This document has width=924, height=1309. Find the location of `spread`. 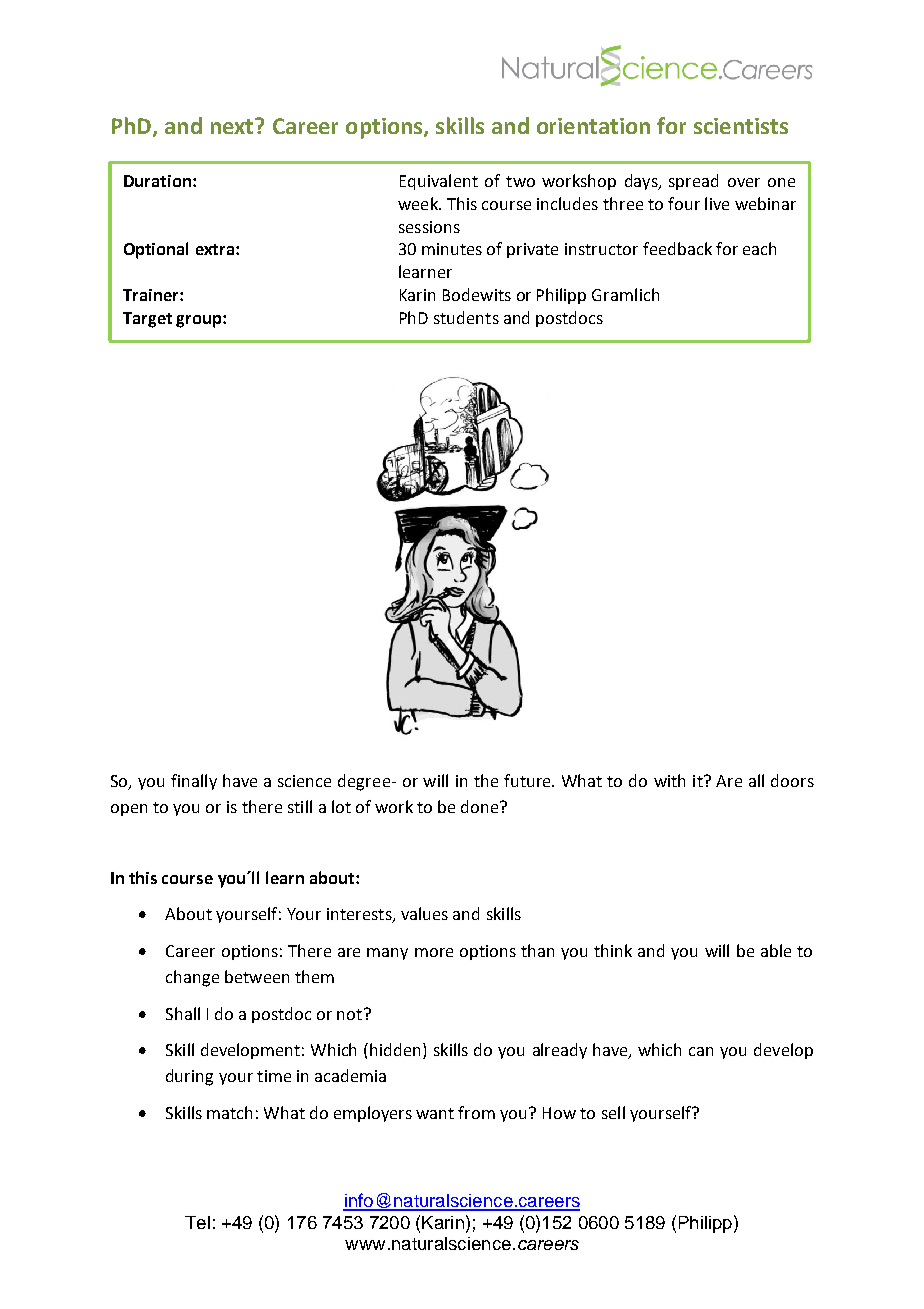

spread is located at coordinates (693, 182).
